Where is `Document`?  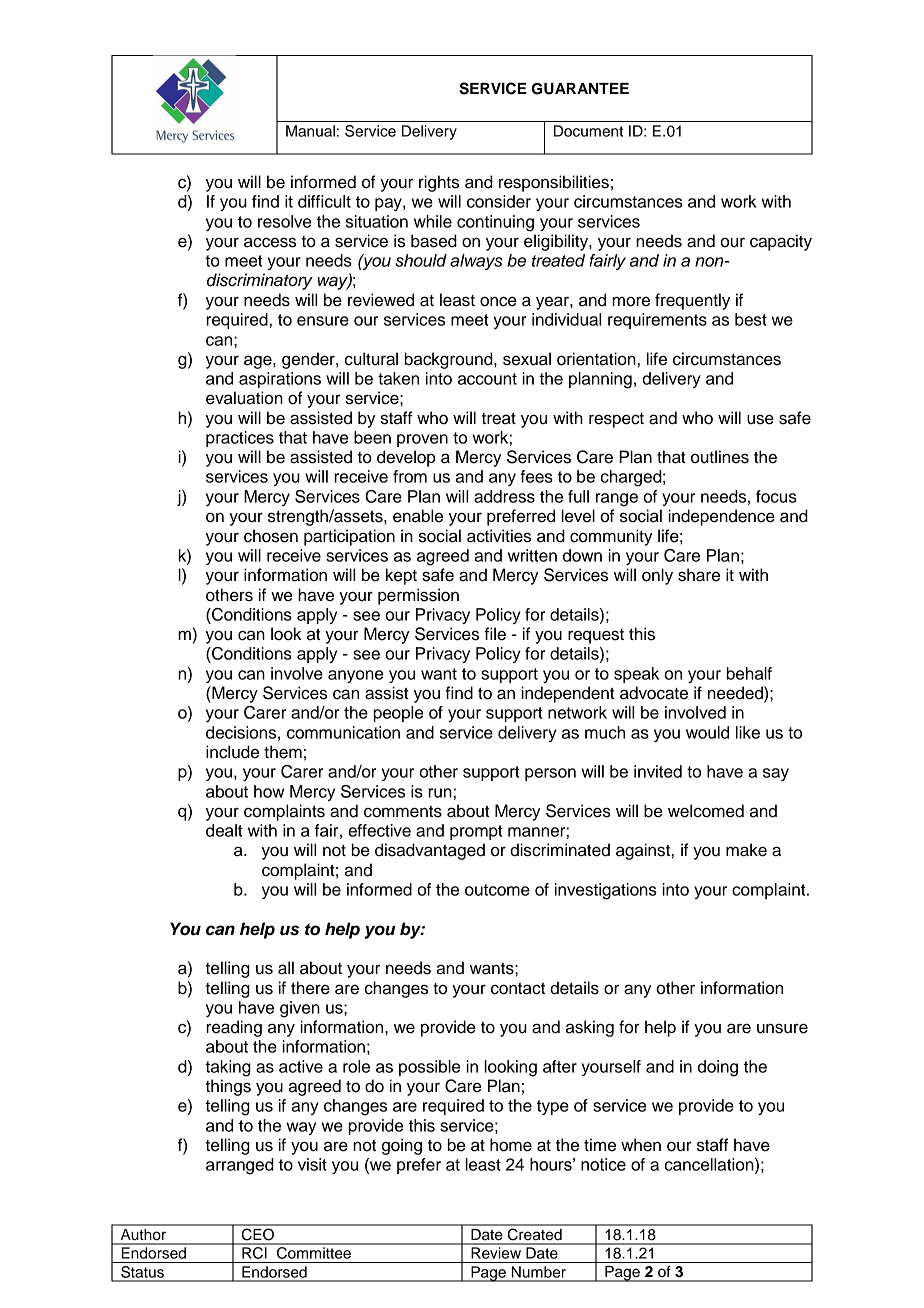
Document is located at coordinates (588, 131).
